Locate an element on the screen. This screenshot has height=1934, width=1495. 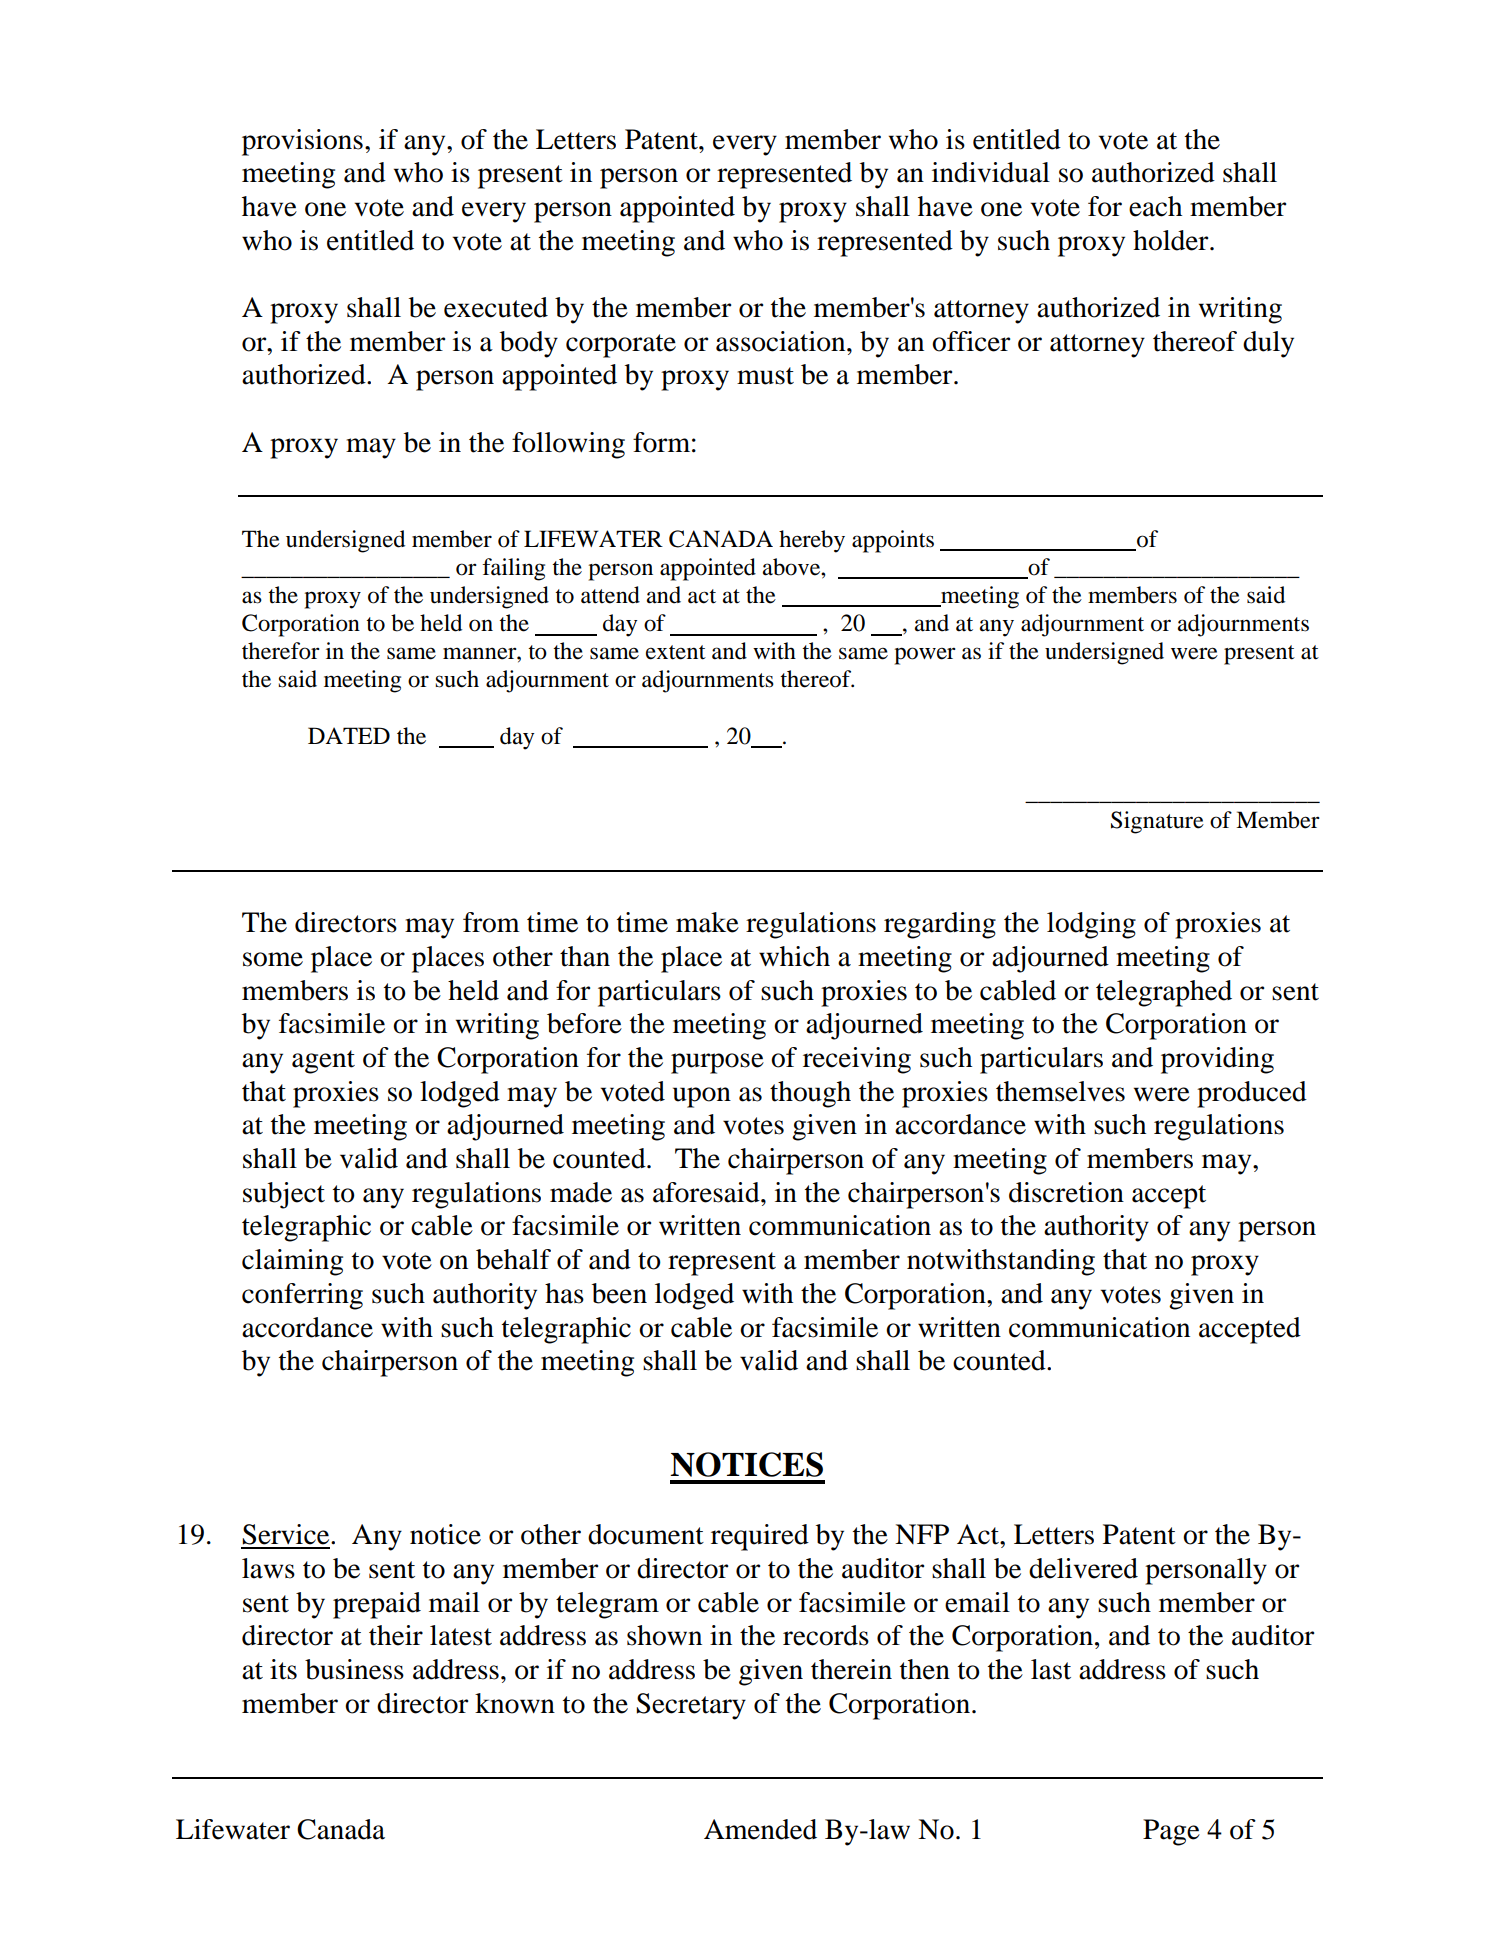
business is located at coordinates (354, 1669).
